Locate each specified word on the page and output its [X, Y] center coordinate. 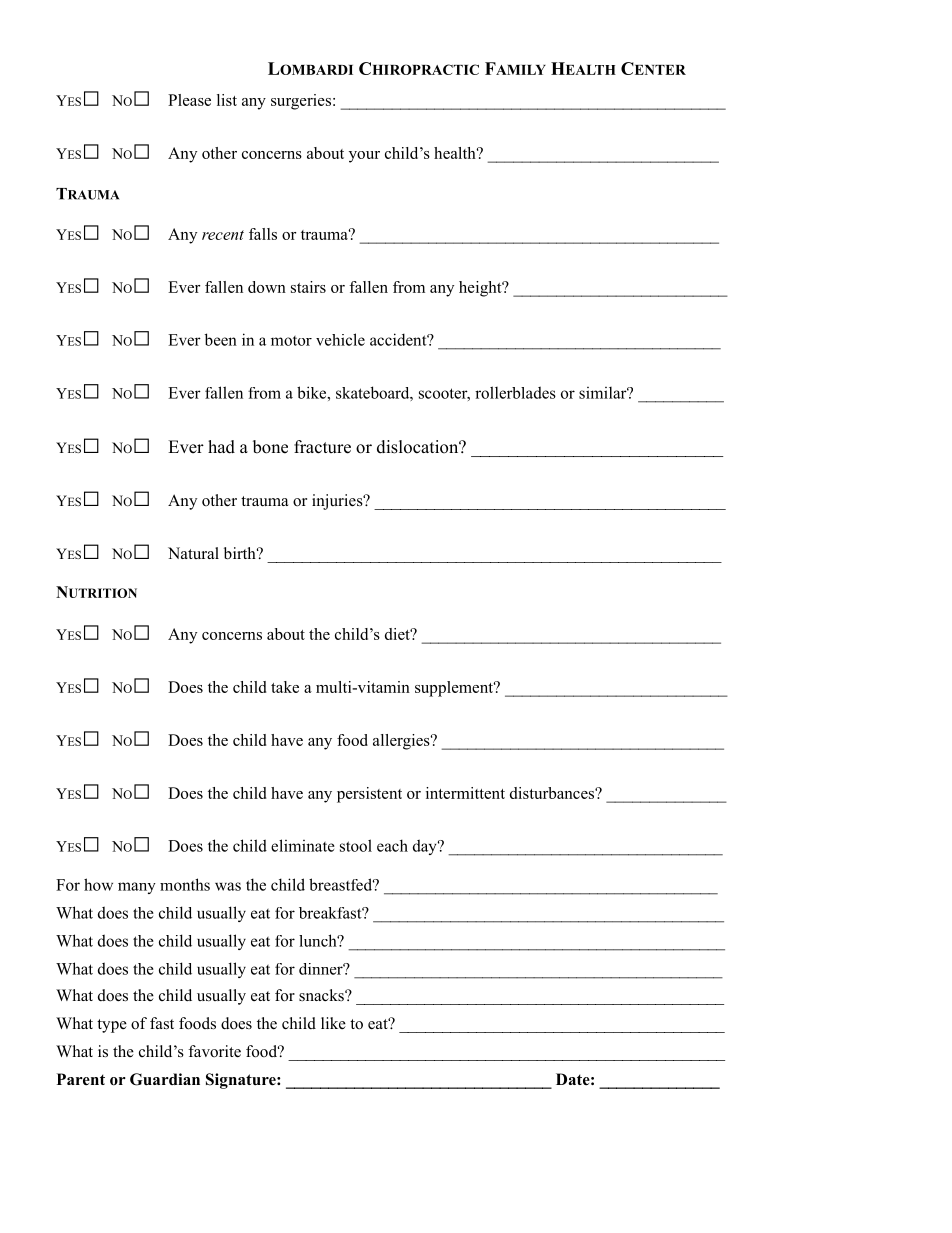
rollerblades [515, 392]
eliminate [303, 845]
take [285, 687]
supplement [455, 689]
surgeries [301, 102]
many [137, 888]
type [112, 1026]
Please [189, 100]
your [364, 157]
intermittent [465, 793]
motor [291, 341]
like [333, 1023]
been [221, 339]
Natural [193, 553]
